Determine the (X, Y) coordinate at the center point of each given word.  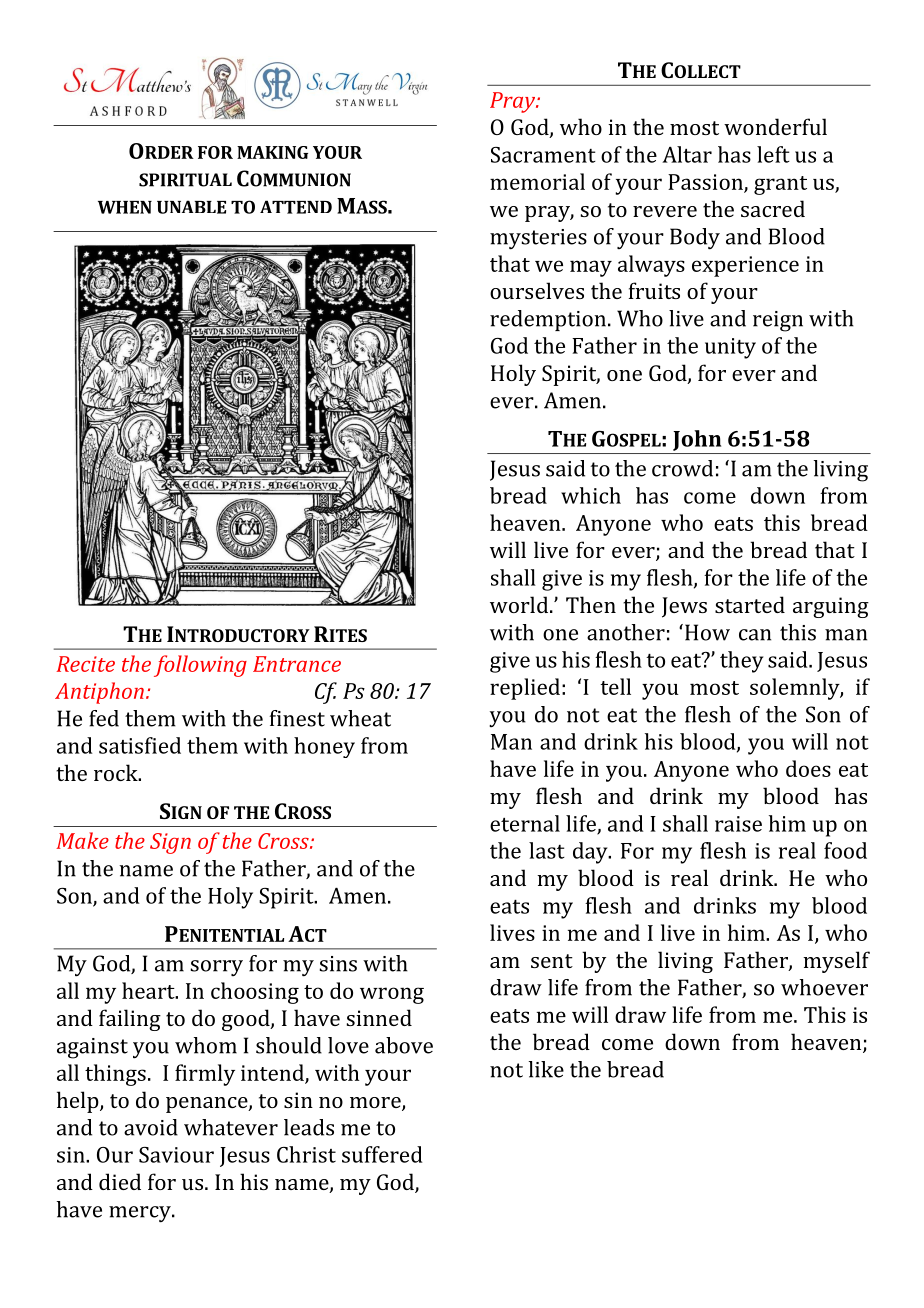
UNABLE (191, 207)
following (200, 666)
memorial (537, 181)
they (741, 662)
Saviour (176, 1155)
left (773, 154)
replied (525, 689)
